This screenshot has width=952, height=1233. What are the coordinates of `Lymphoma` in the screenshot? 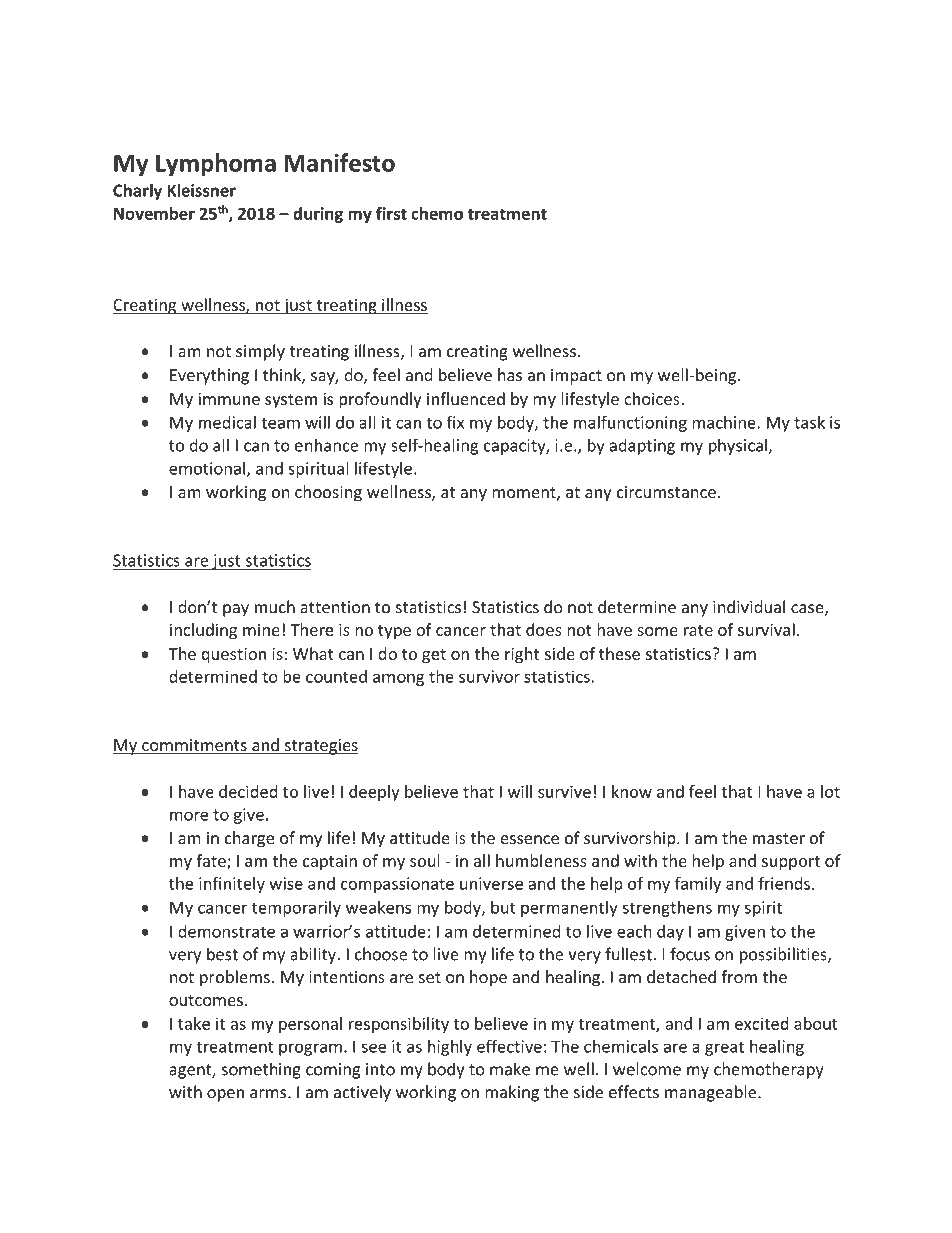 It's located at (216, 165).
